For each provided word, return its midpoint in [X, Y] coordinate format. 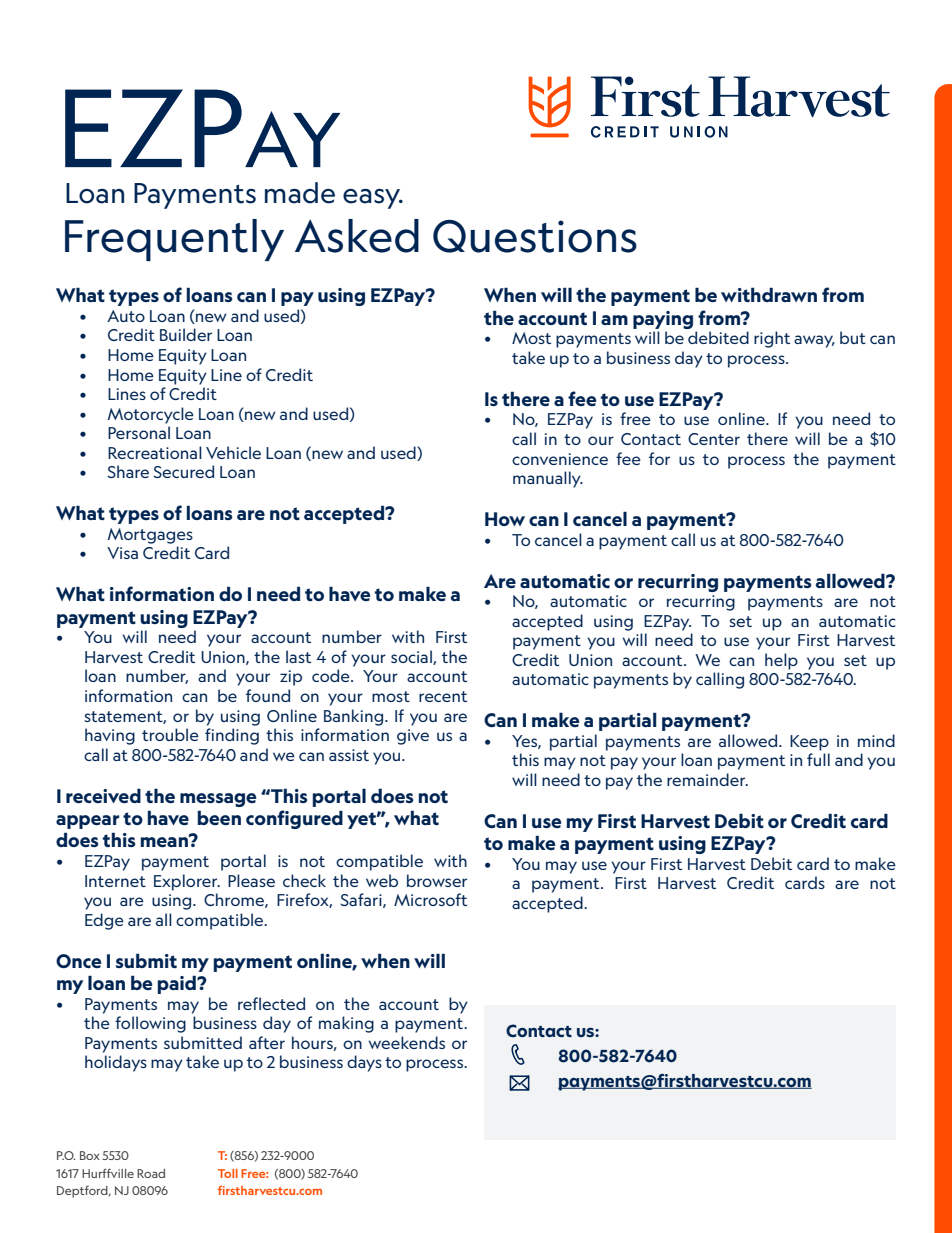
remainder [707, 779]
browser [437, 880]
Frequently [174, 240]
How [505, 519]
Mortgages [150, 536]
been [219, 817]
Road [151, 1173]
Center [714, 439]
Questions [535, 236]
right [772, 339]
